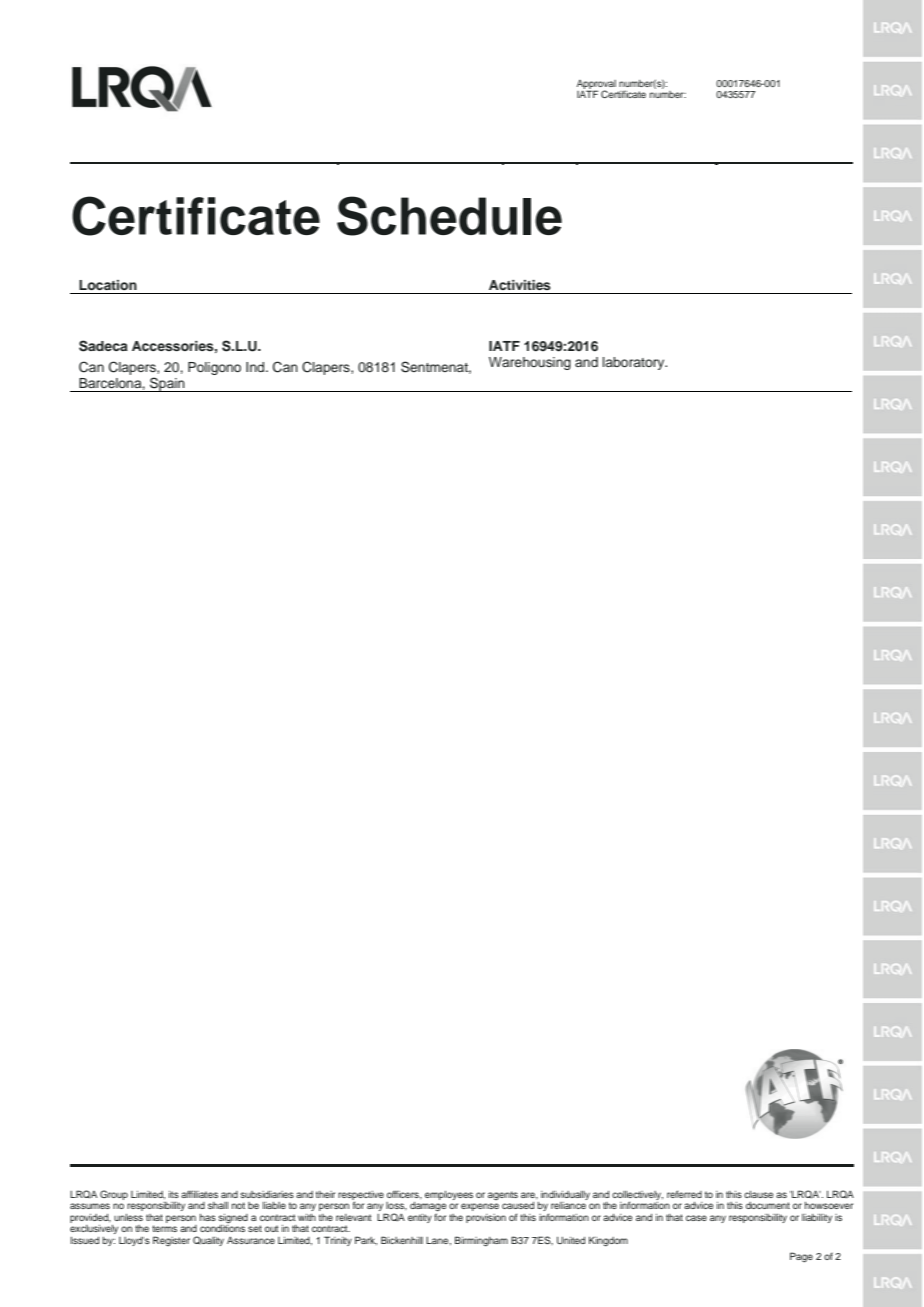 The height and width of the screenshot is (1307, 924). What do you see at coordinates (164, 1228) in the screenshot?
I see `terms` at bounding box center [164, 1228].
